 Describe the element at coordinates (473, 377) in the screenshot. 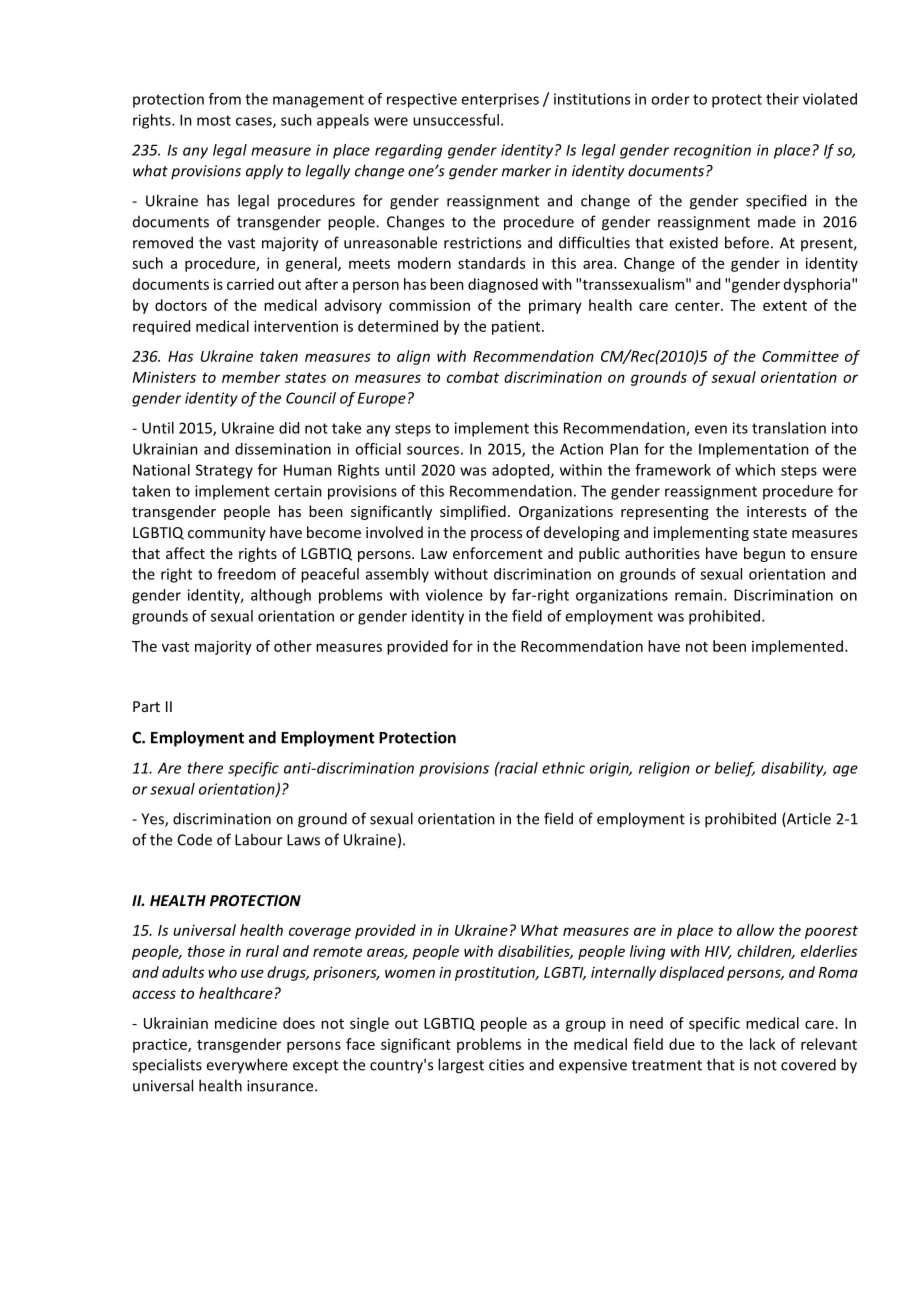

I see `combat` at that location.
